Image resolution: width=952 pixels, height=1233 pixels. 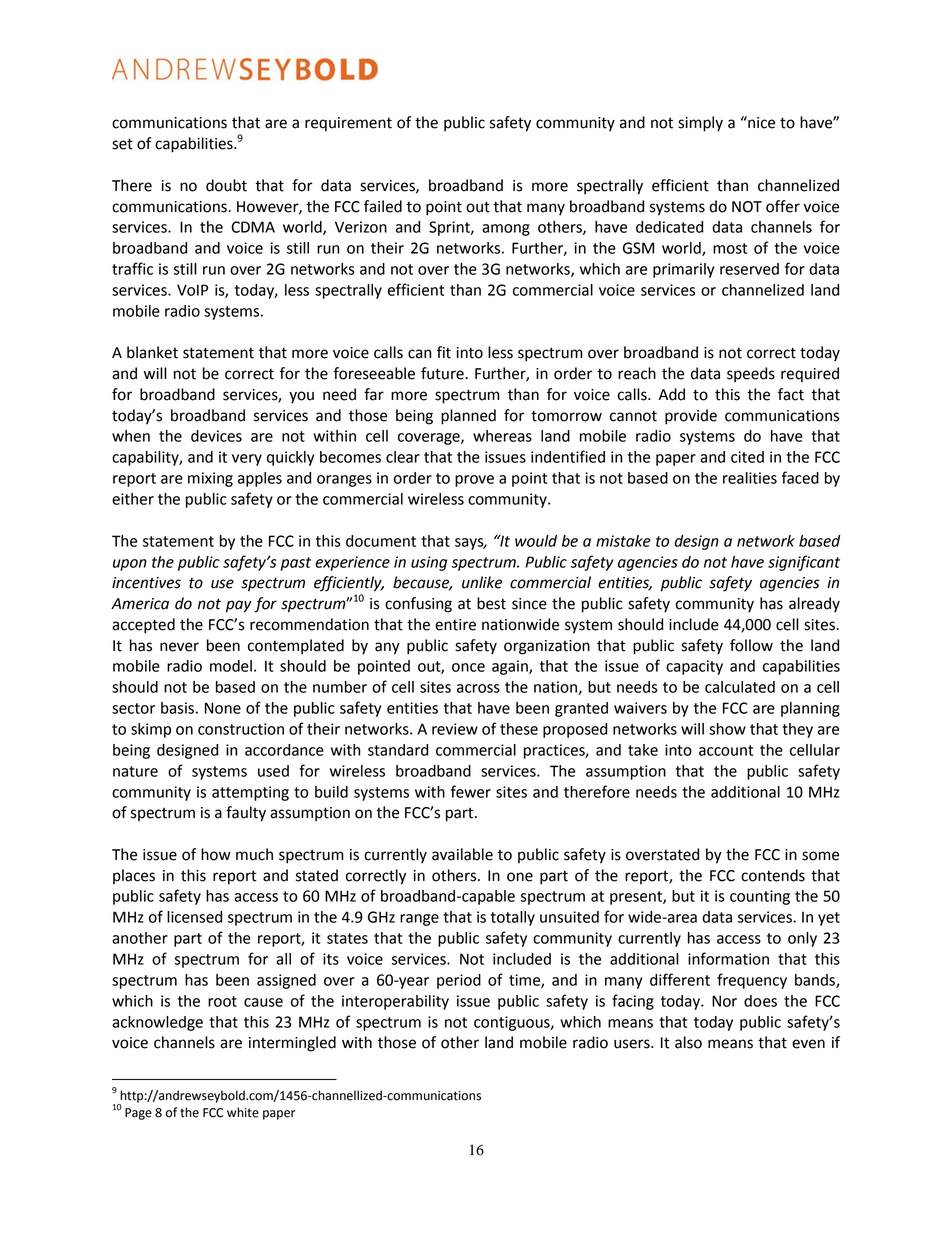 What do you see at coordinates (760, 122) in the document?
I see `nice` at bounding box center [760, 122].
